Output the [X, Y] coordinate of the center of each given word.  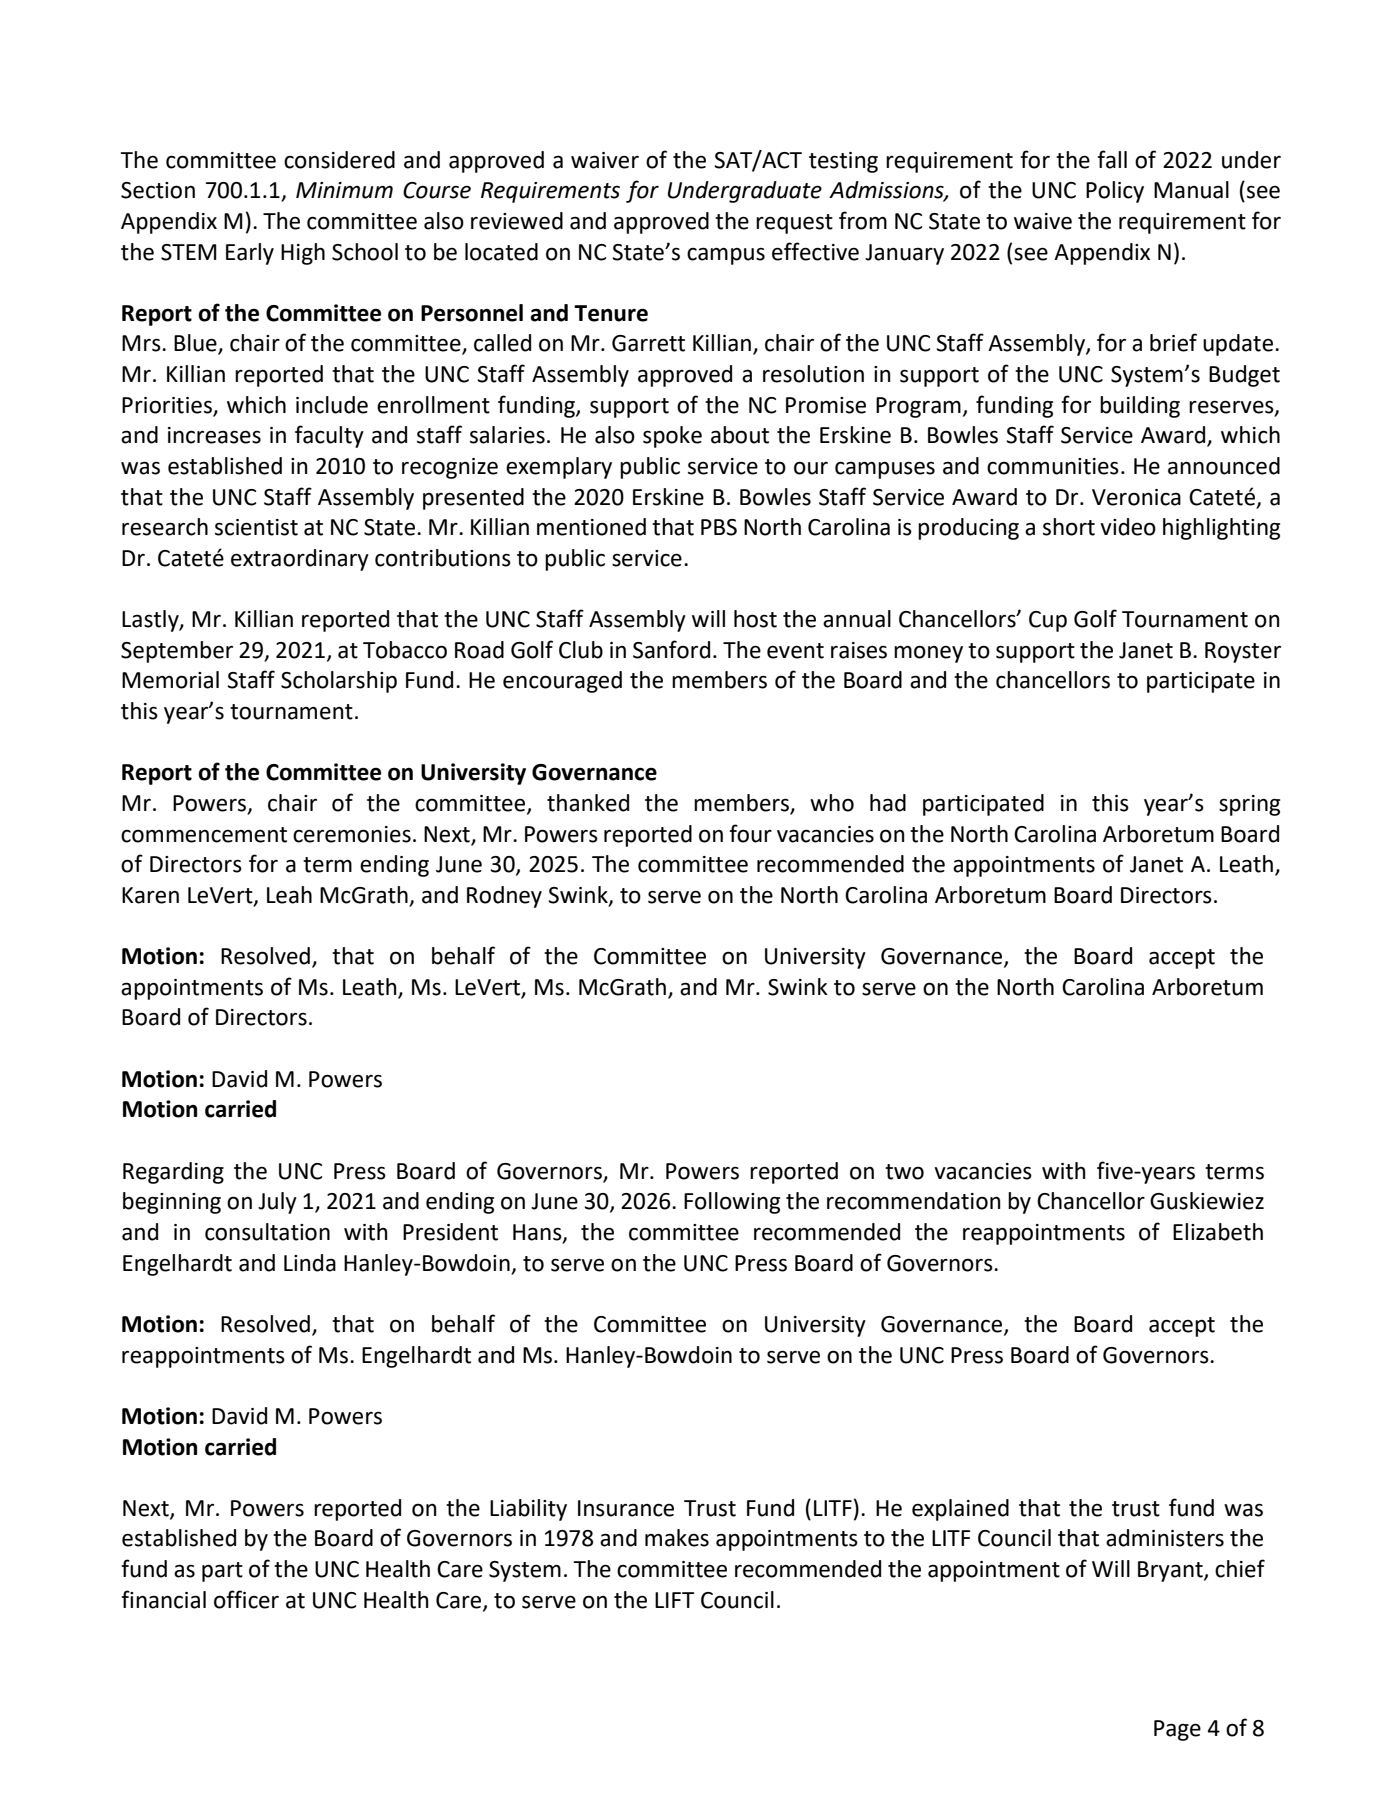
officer [246, 1599]
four [750, 833]
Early [250, 254]
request [794, 224]
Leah [289, 895]
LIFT [674, 1600]
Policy [1115, 192]
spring [1249, 805]
